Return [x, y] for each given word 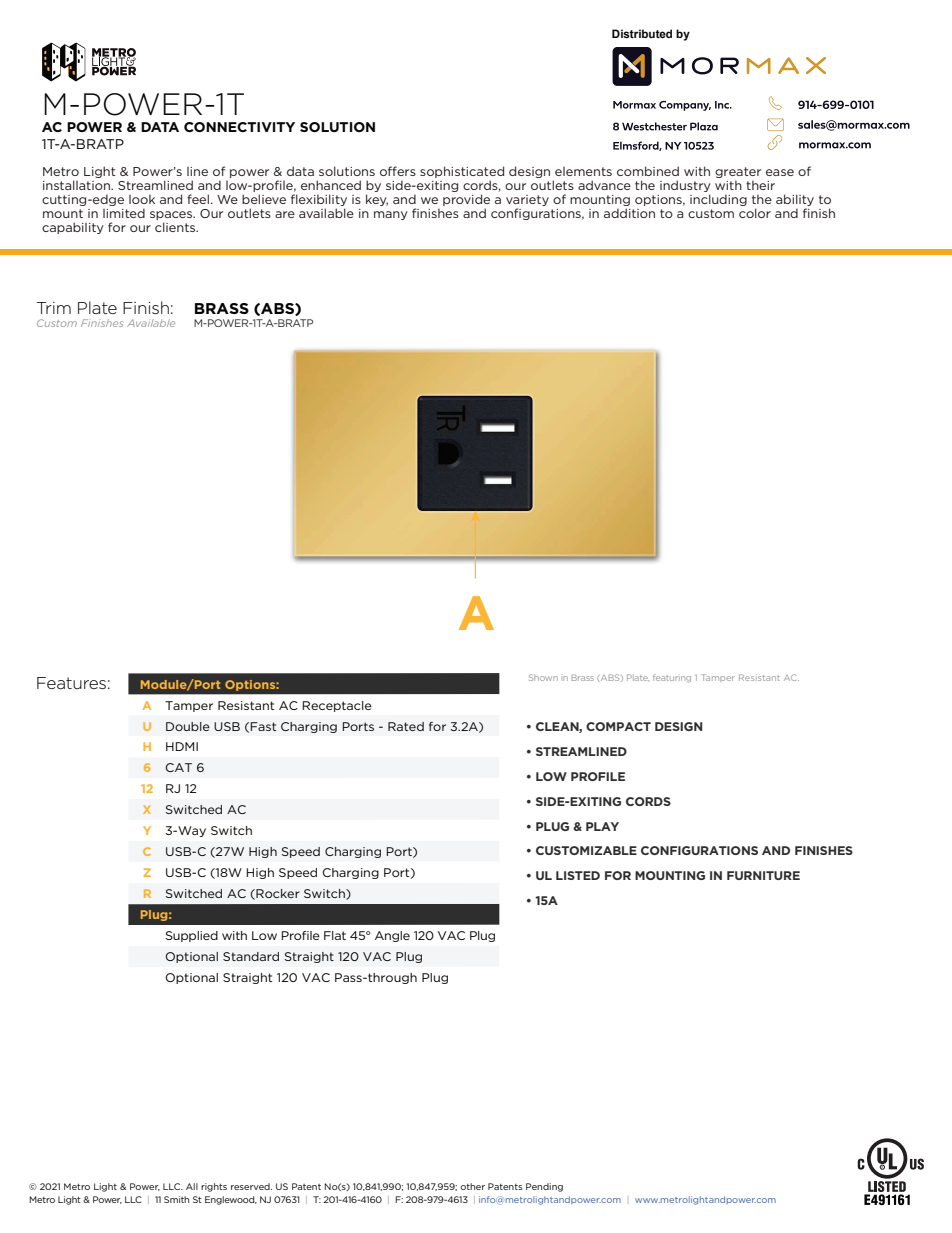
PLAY [602, 826]
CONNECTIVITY [239, 127]
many [391, 215]
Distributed [642, 33]
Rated [406, 726]
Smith [176, 1199]
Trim [54, 308]
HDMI [182, 746]
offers [398, 171]
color [755, 213]
